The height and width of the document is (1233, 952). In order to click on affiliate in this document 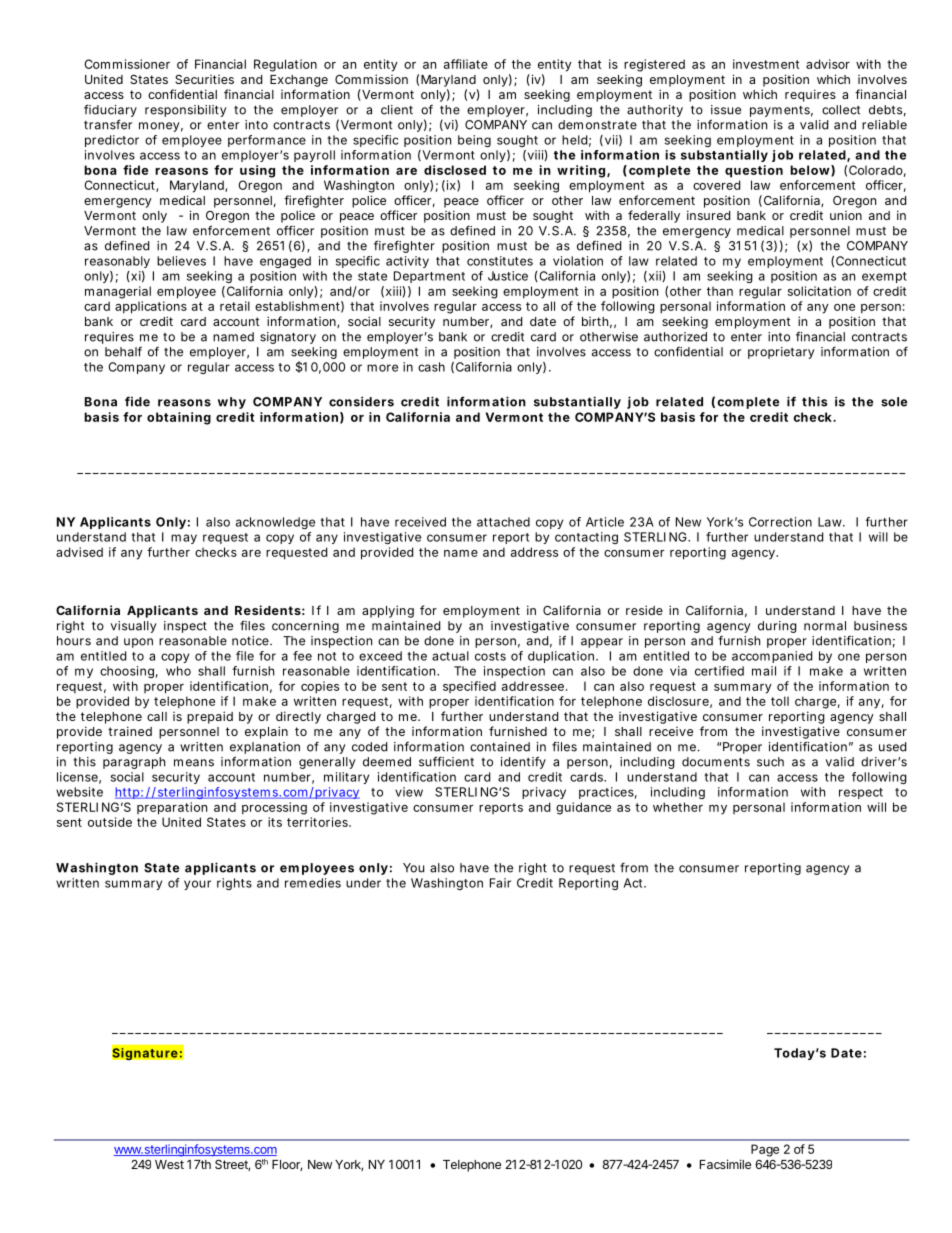, I will do `click(466, 64)`.
